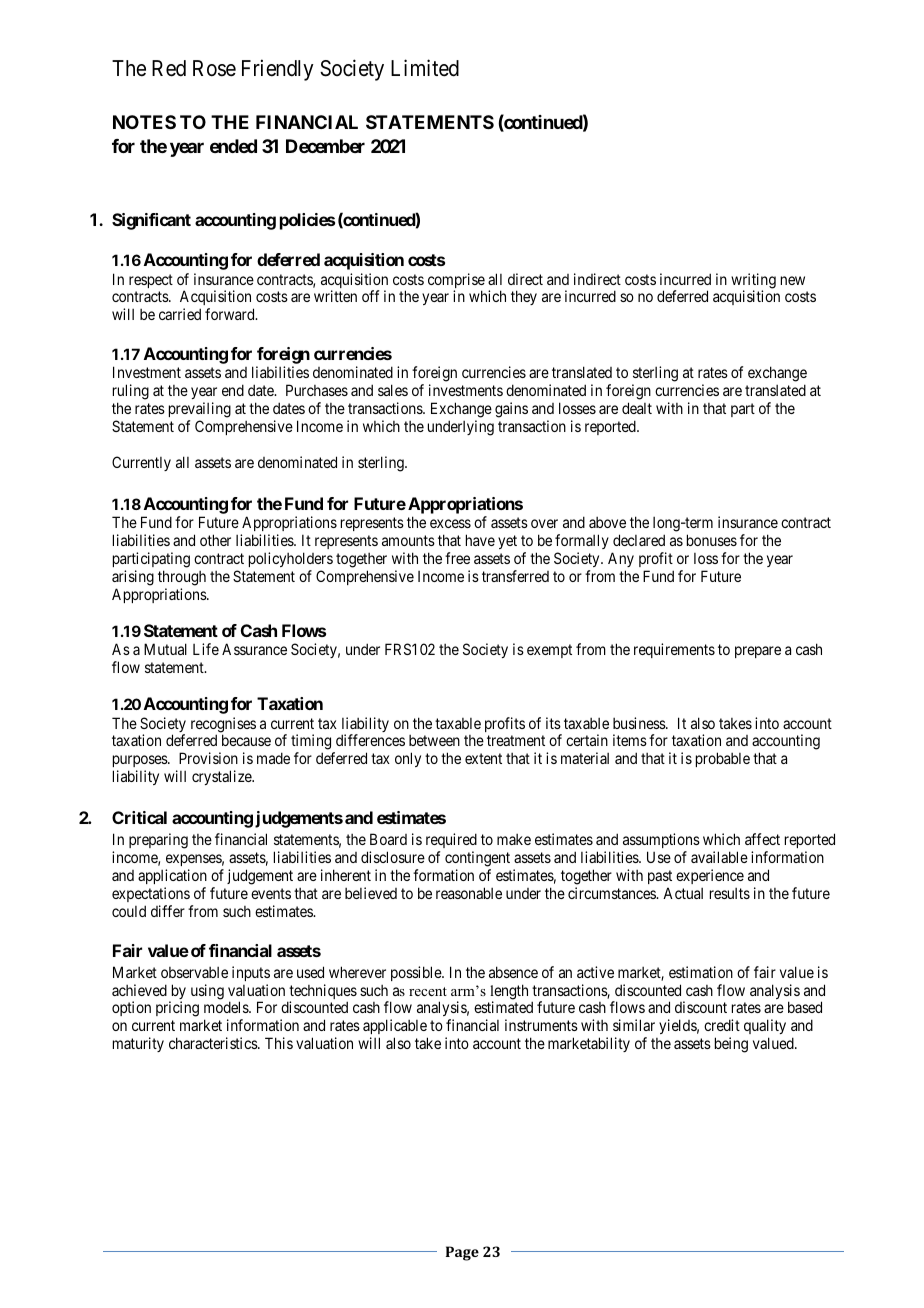  I want to click on being, so click(731, 1045).
